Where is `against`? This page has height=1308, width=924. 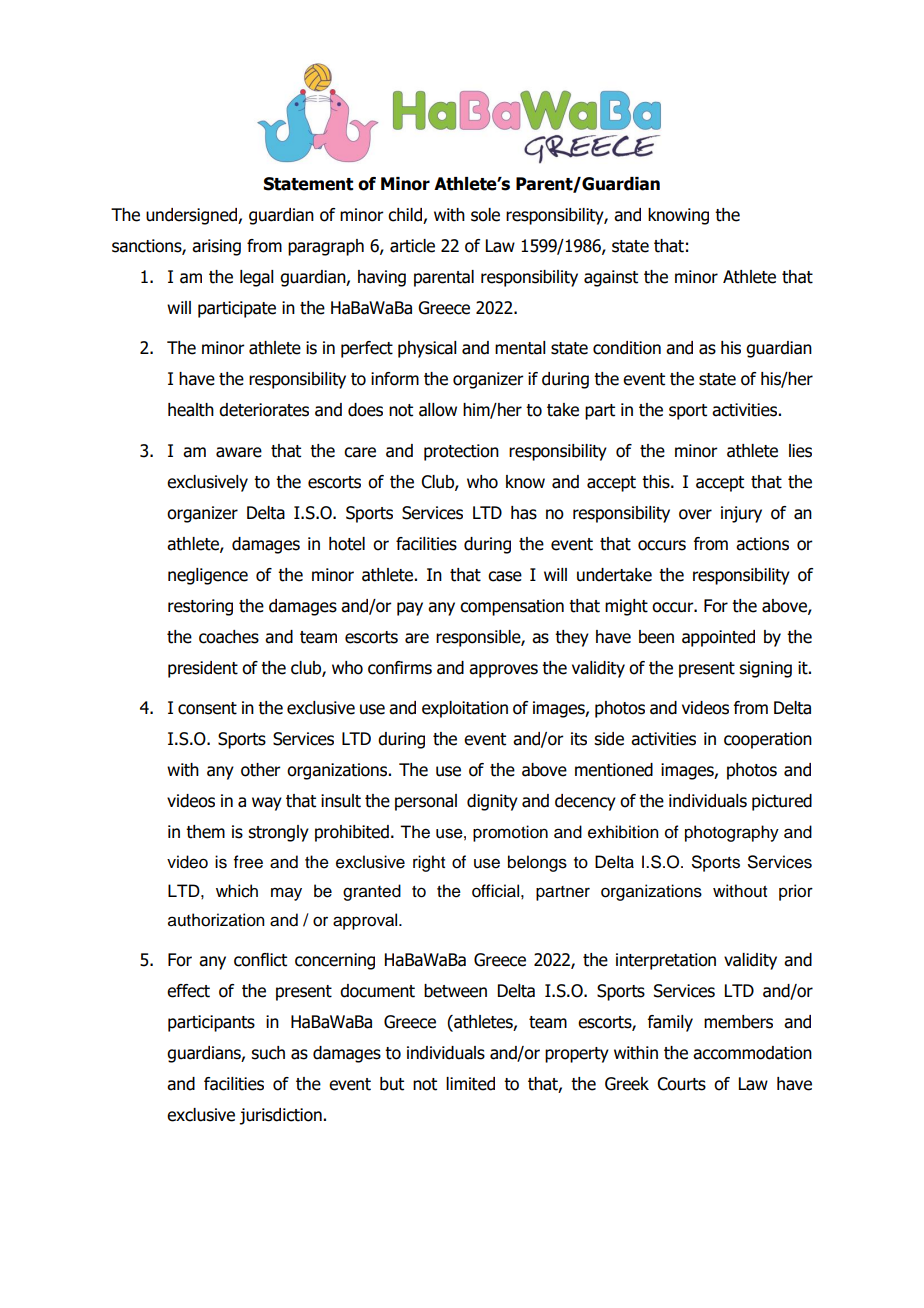
against is located at coordinates (611, 278).
